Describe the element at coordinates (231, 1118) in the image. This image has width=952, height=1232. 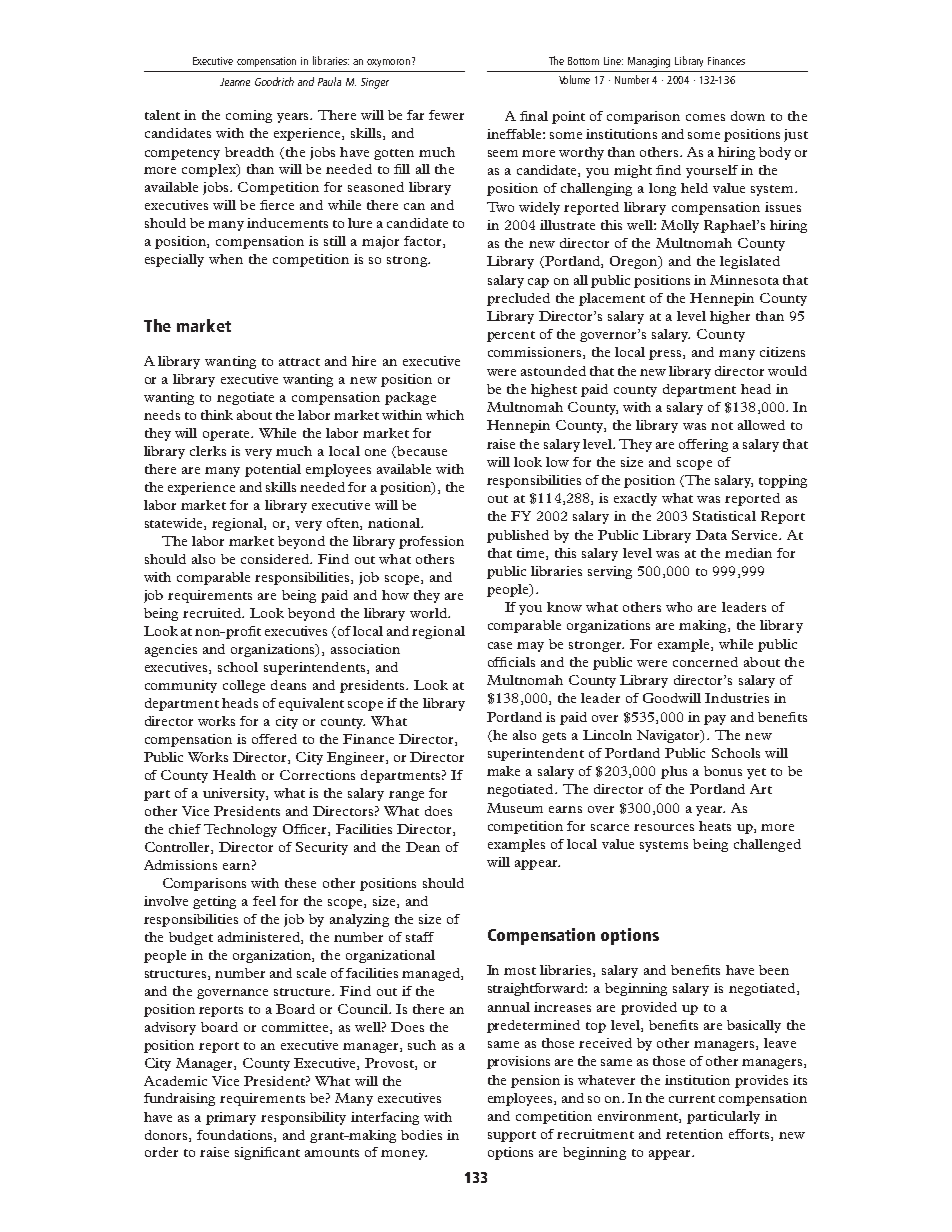
I see `primary` at that location.
